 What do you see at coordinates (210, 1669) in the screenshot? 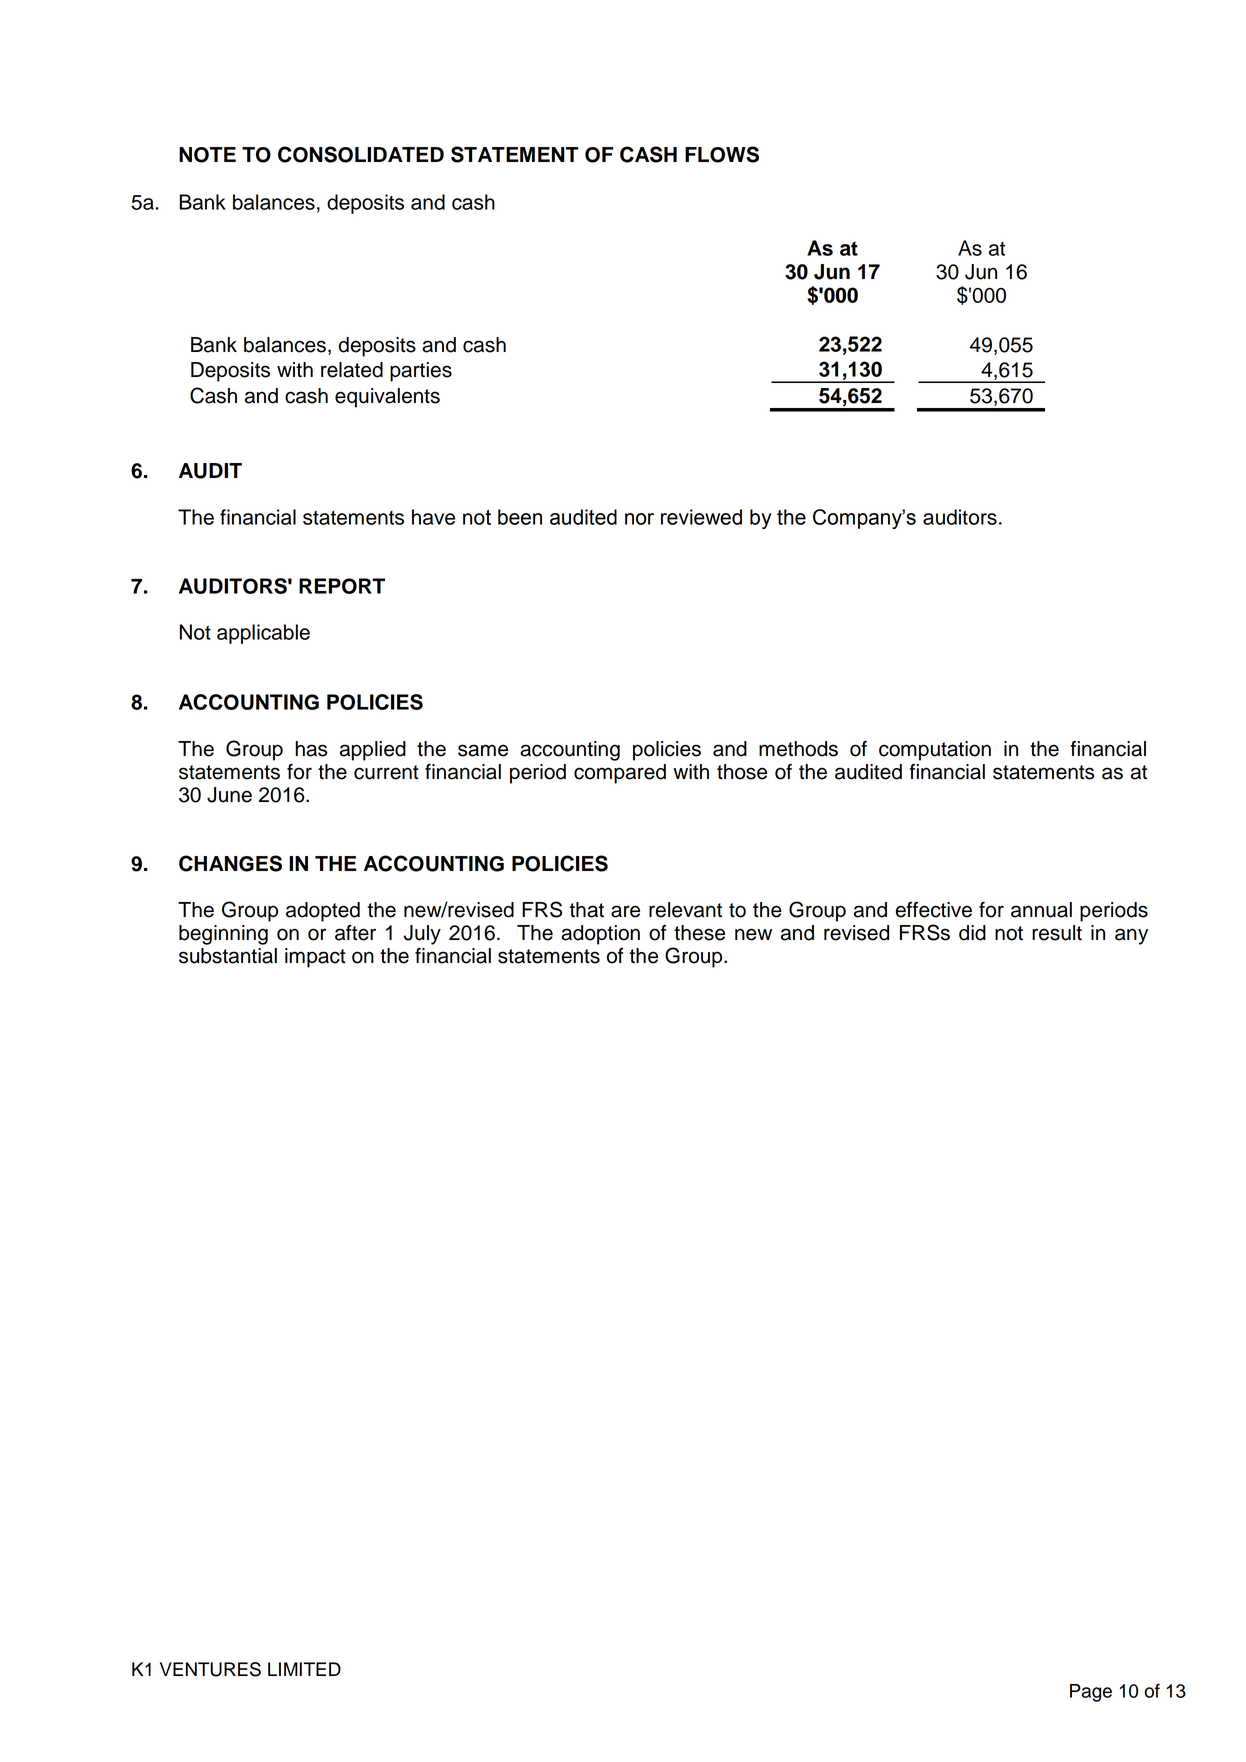
I see `VENTURES` at bounding box center [210, 1669].
